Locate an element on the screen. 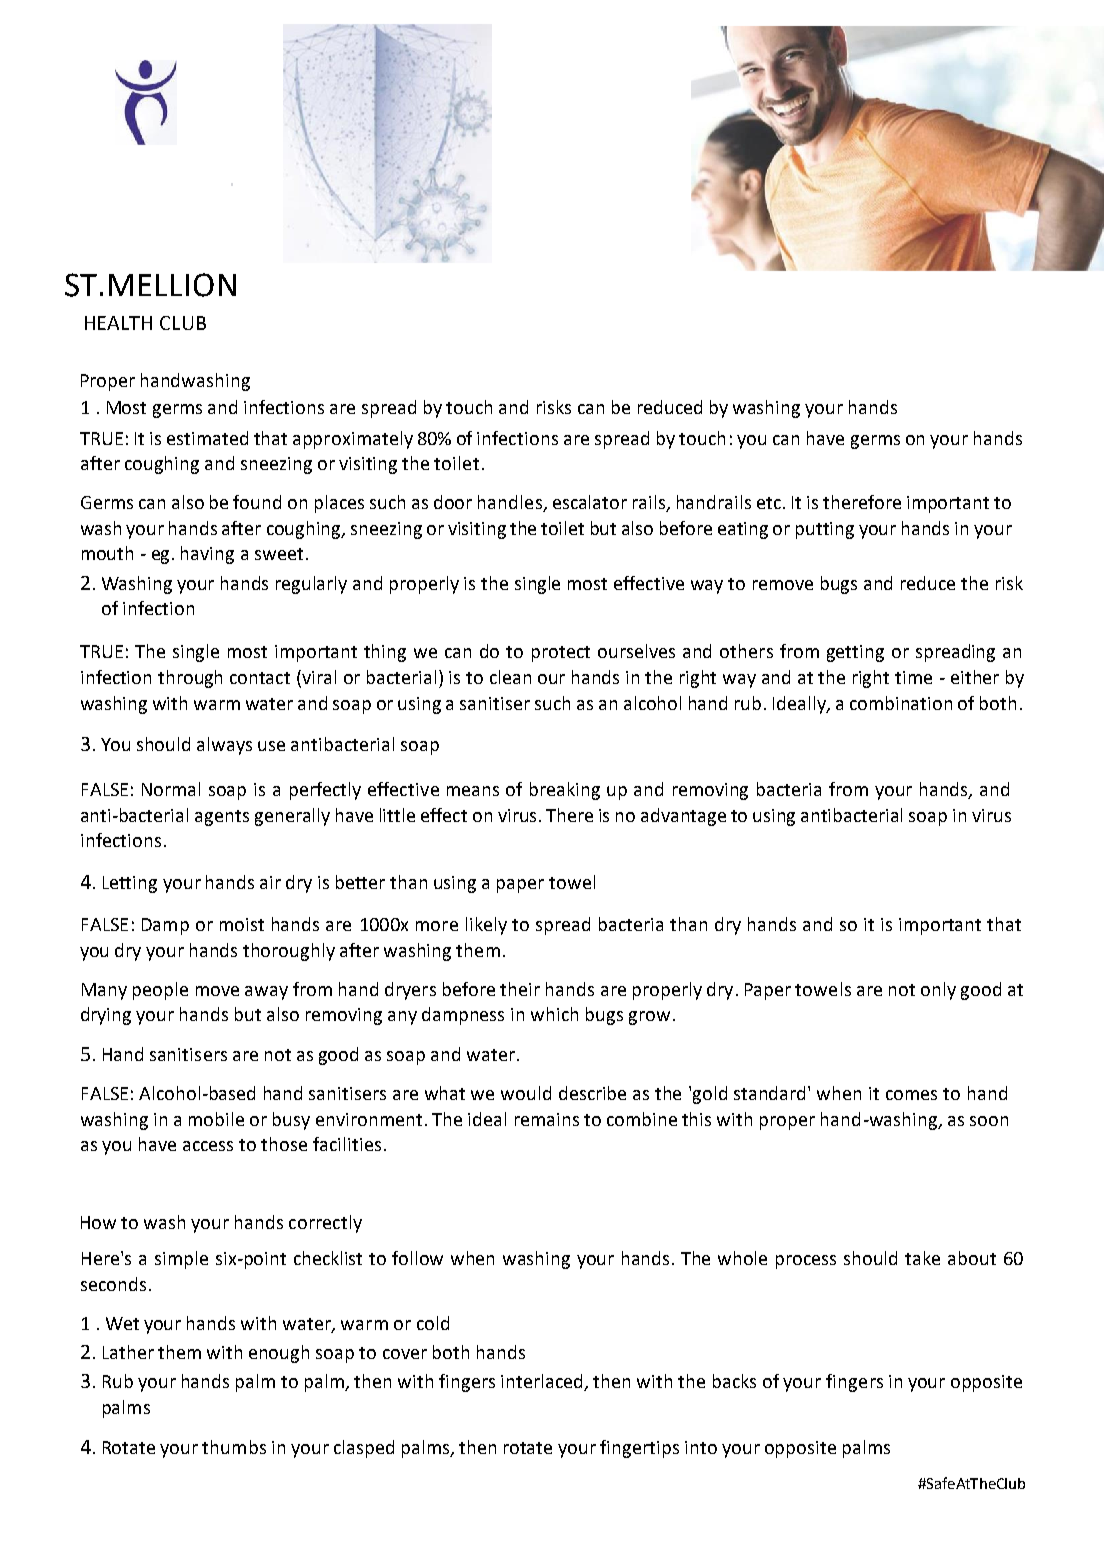 This screenshot has height=1561, width=1104. backs is located at coordinates (734, 1381).
